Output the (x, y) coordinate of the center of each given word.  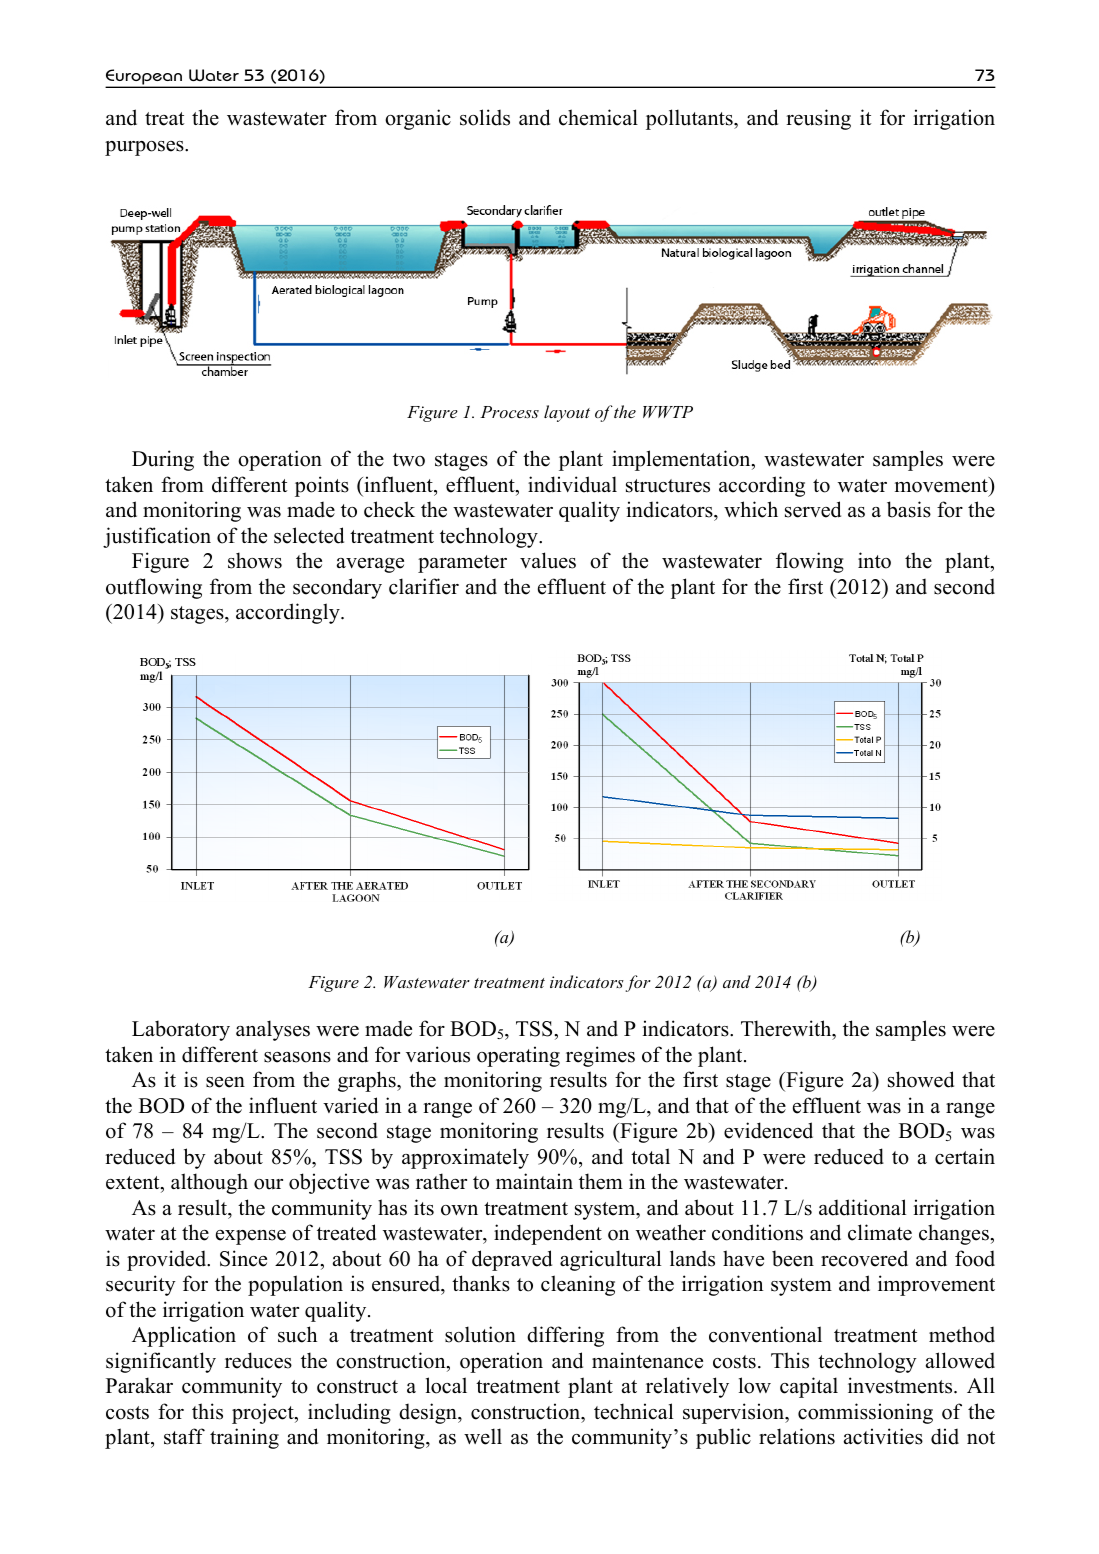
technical (633, 1411)
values (548, 560)
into (874, 560)
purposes (145, 148)
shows (255, 560)
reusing (818, 119)
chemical (598, 117)
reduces (258, 1360)
